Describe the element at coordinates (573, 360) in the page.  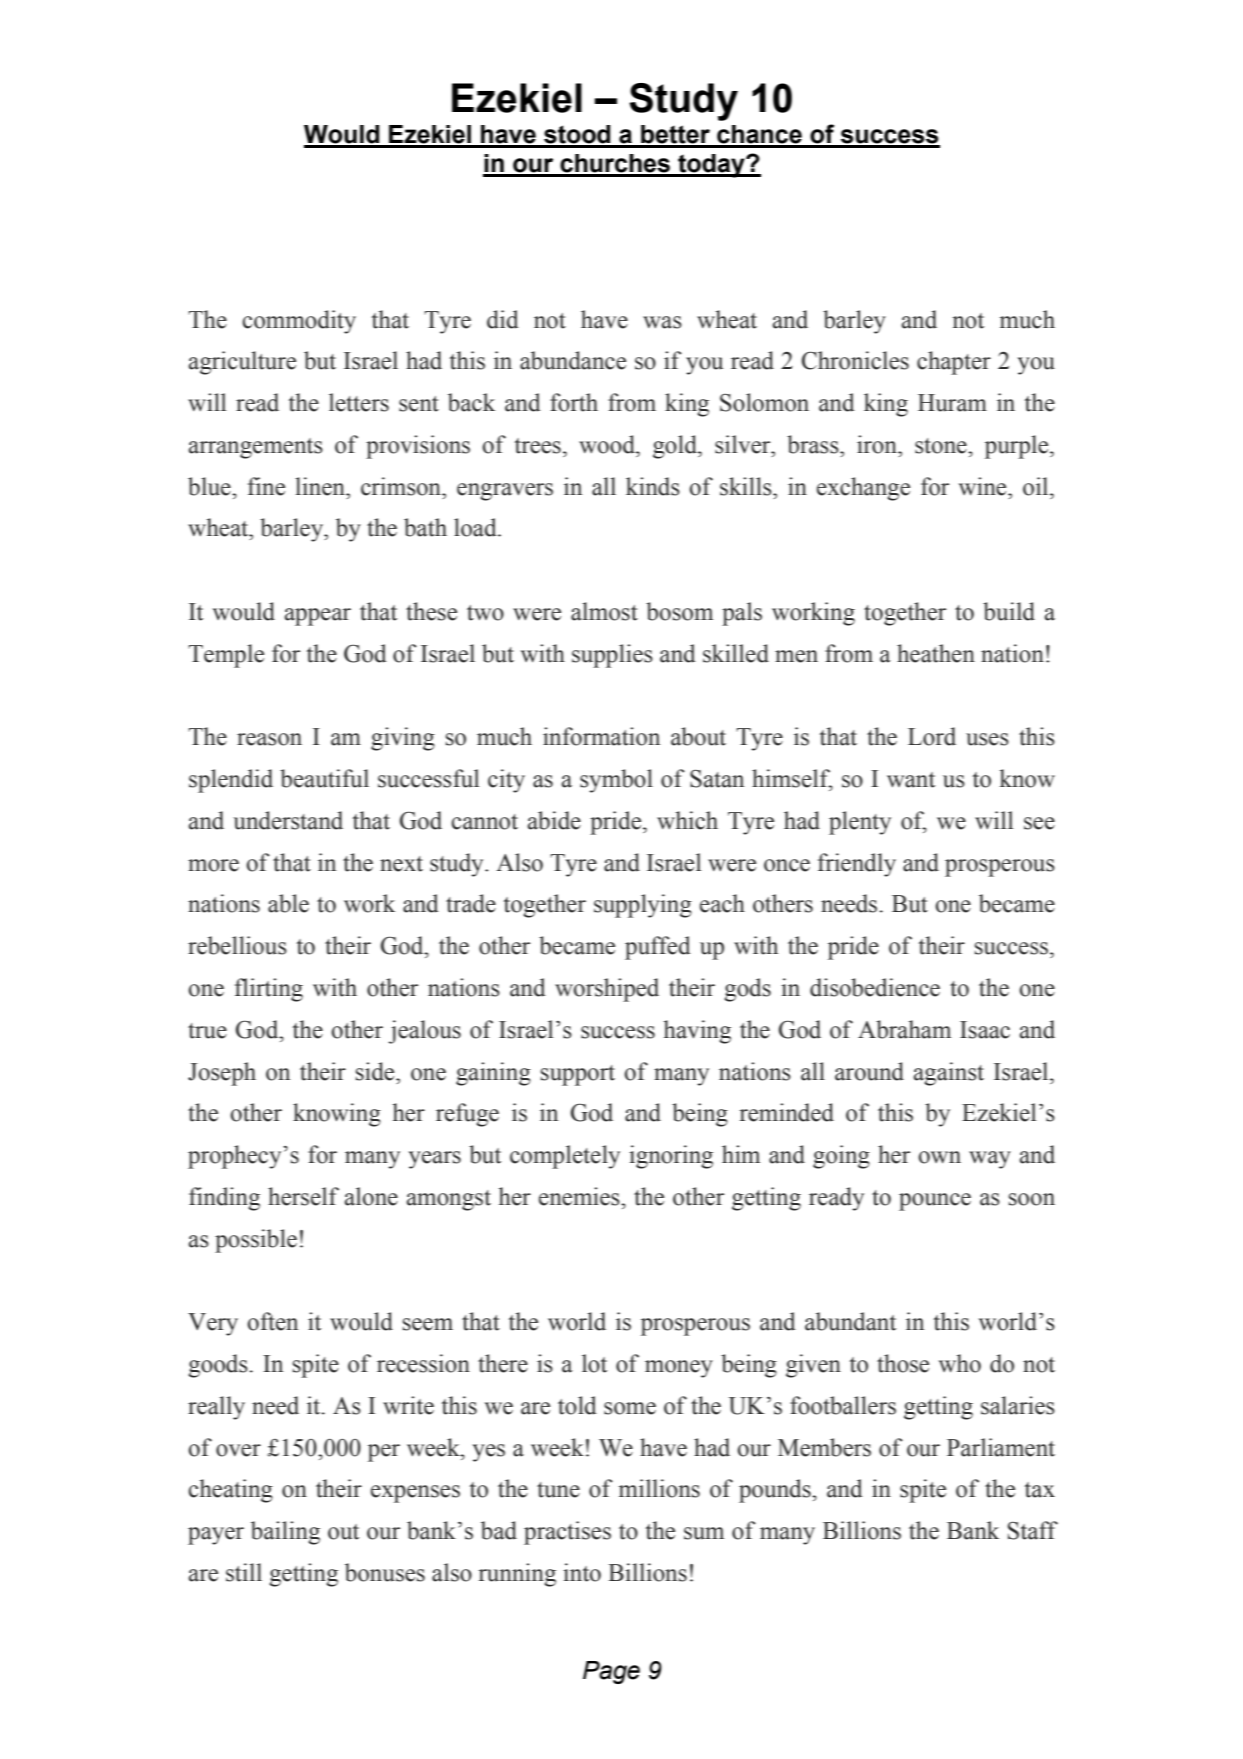
I see `abundance` at that location.
